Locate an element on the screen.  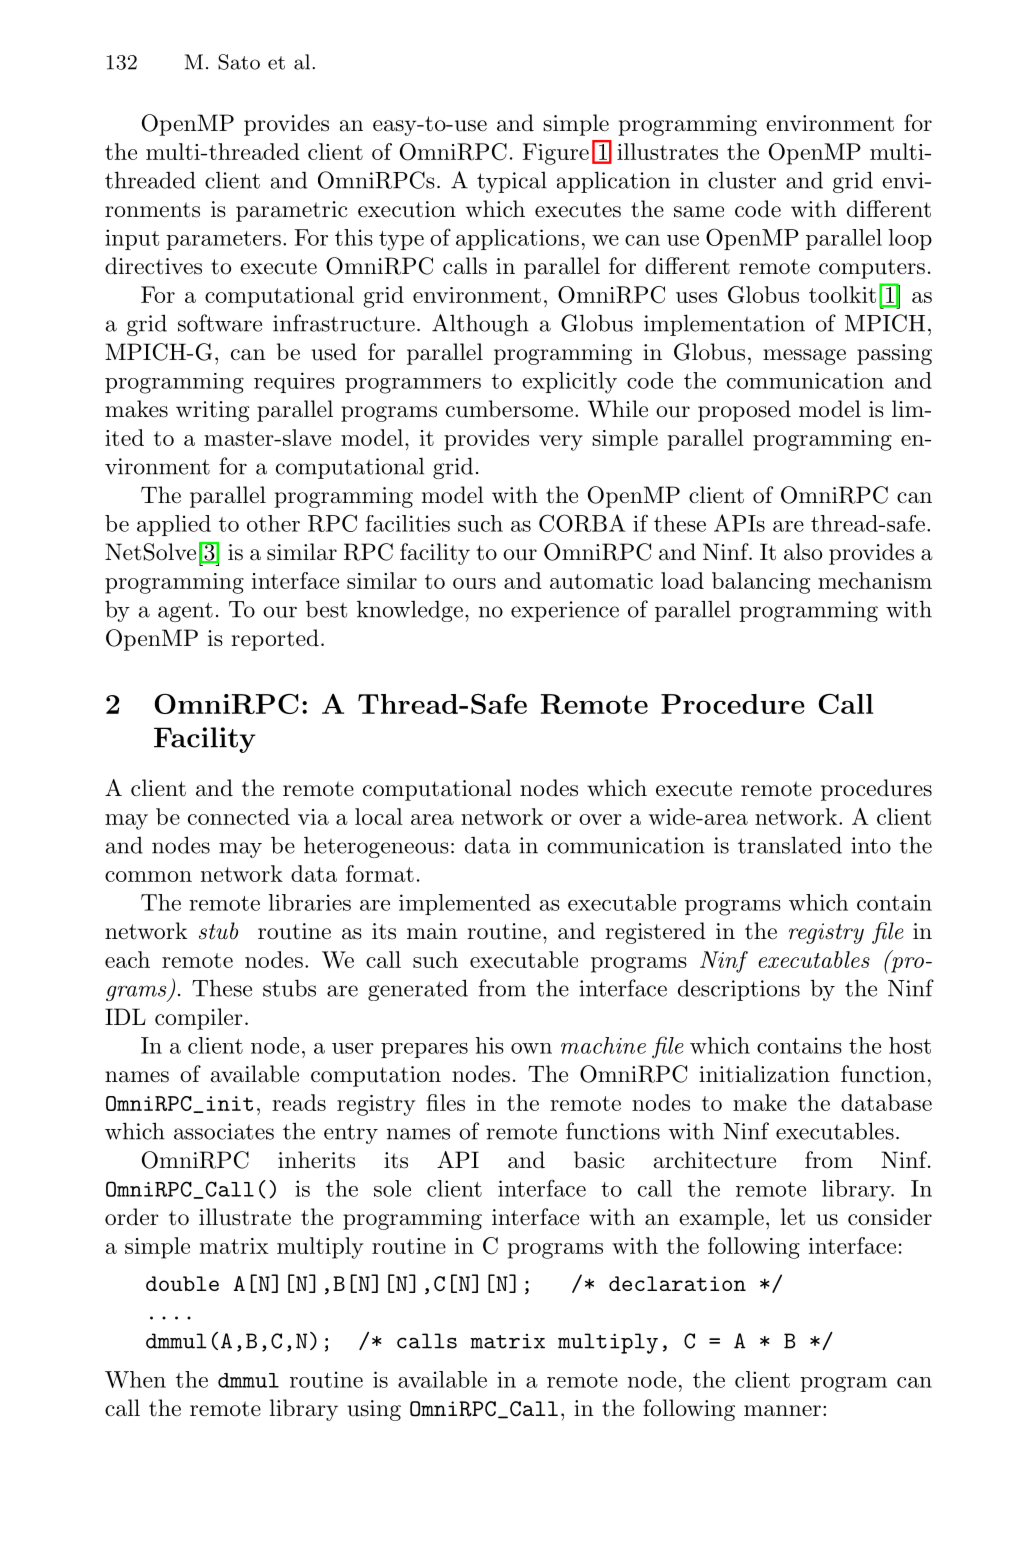
translated is located at coordinates (790, 845).
